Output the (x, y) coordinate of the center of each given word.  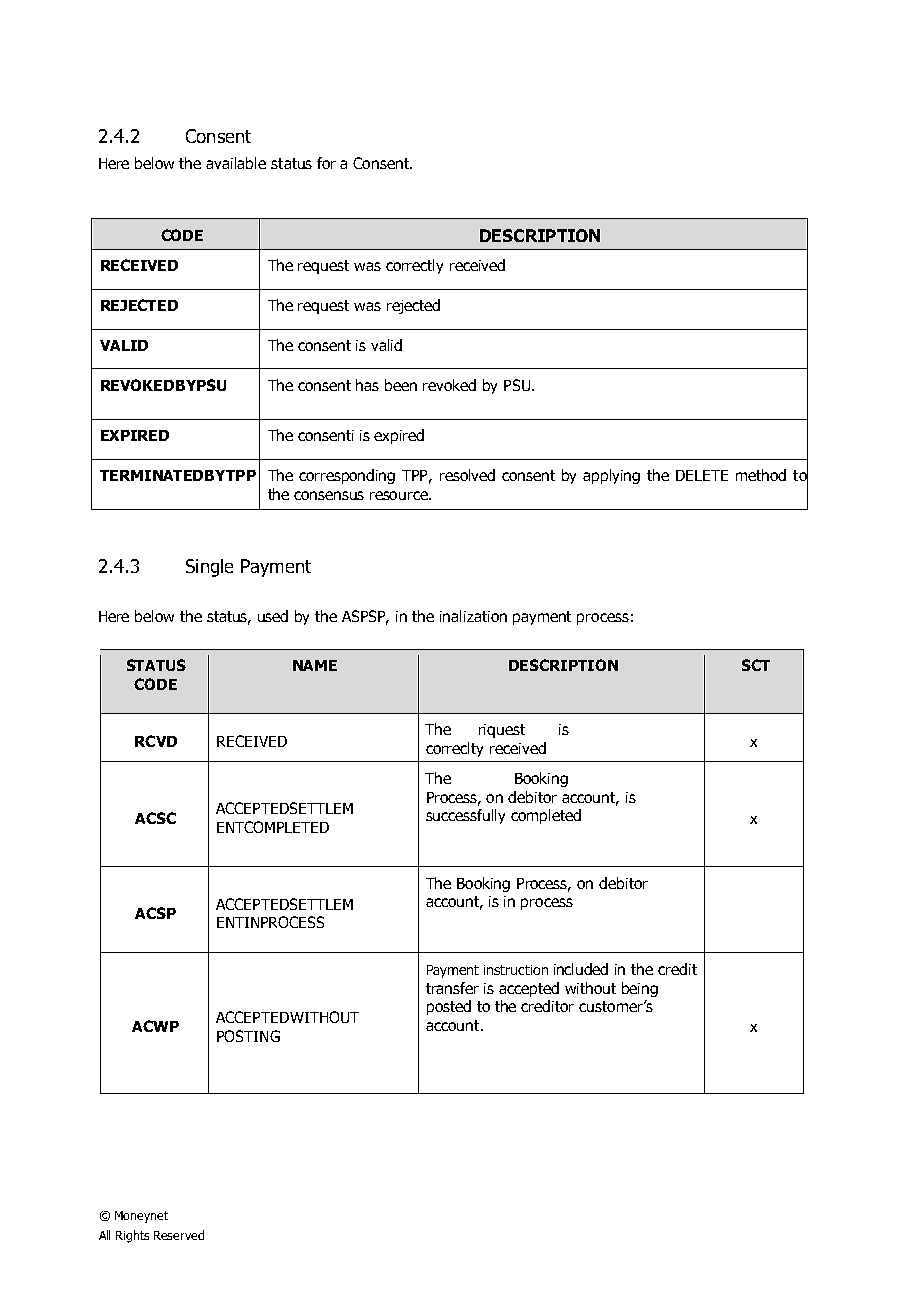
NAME (315, 665)
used (273, 616)
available (236, 163)
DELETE (702, 475)
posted (449, 1007)
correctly (414, 266)
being (640, 989)
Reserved (179, 1235)
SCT (756, 665)
